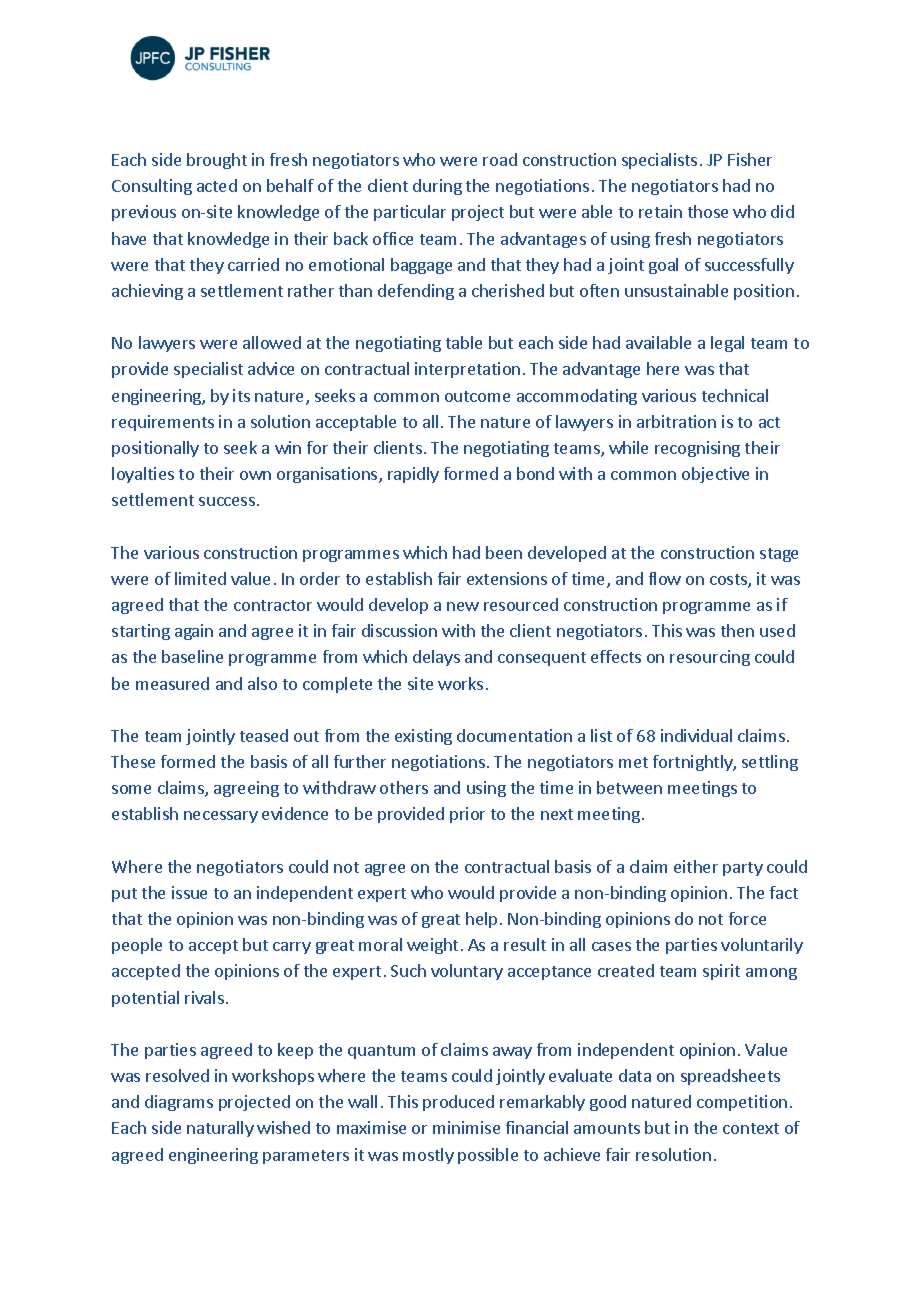  Describe the element at coordinates (192, 656) in the document. I see `baseline` at that location.
